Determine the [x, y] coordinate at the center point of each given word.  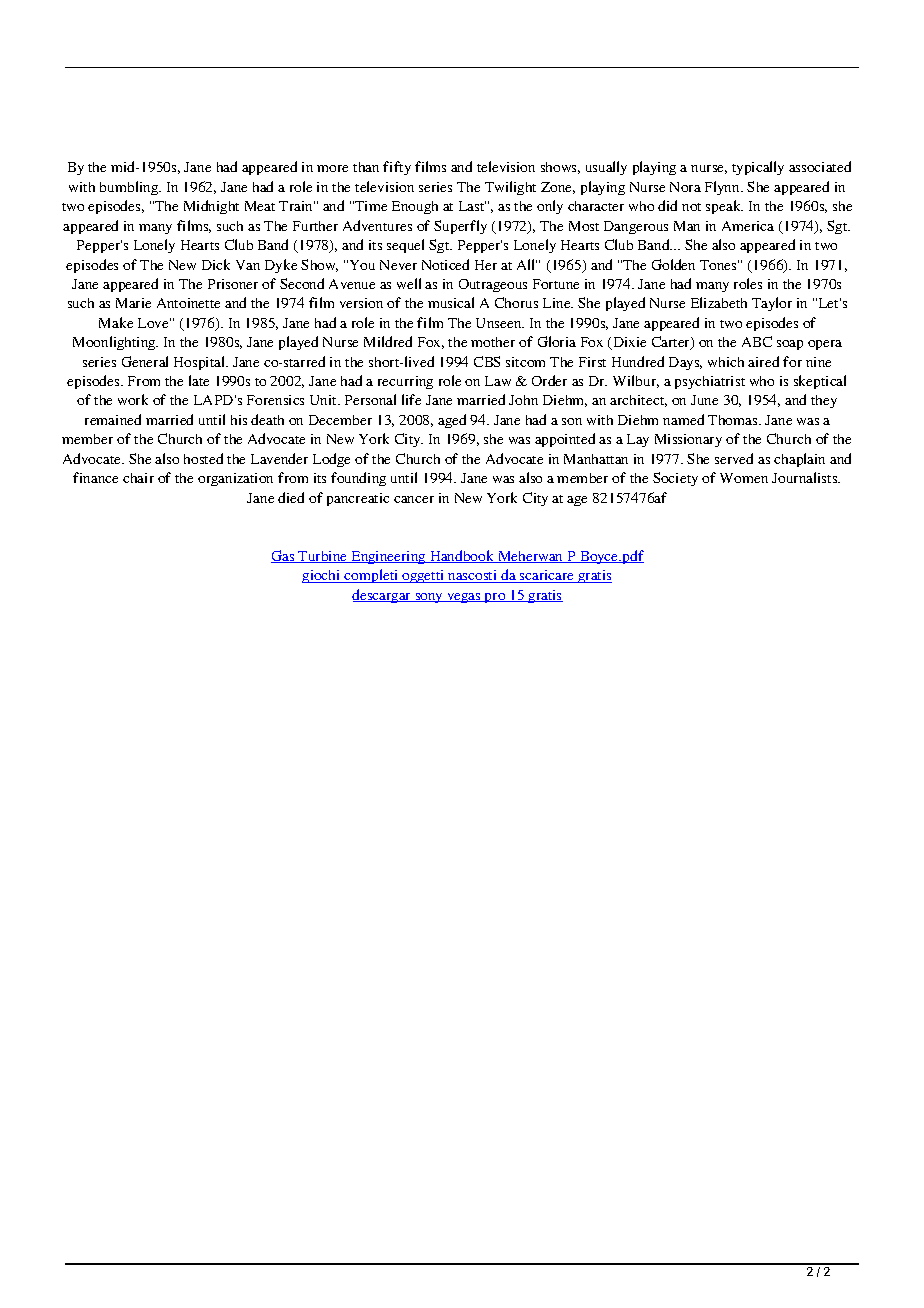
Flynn [723, 188]
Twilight [510, 188]
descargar [383, 596]
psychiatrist [710, 382]
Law [498, 381]
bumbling [130, 188]
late [199, 380]
